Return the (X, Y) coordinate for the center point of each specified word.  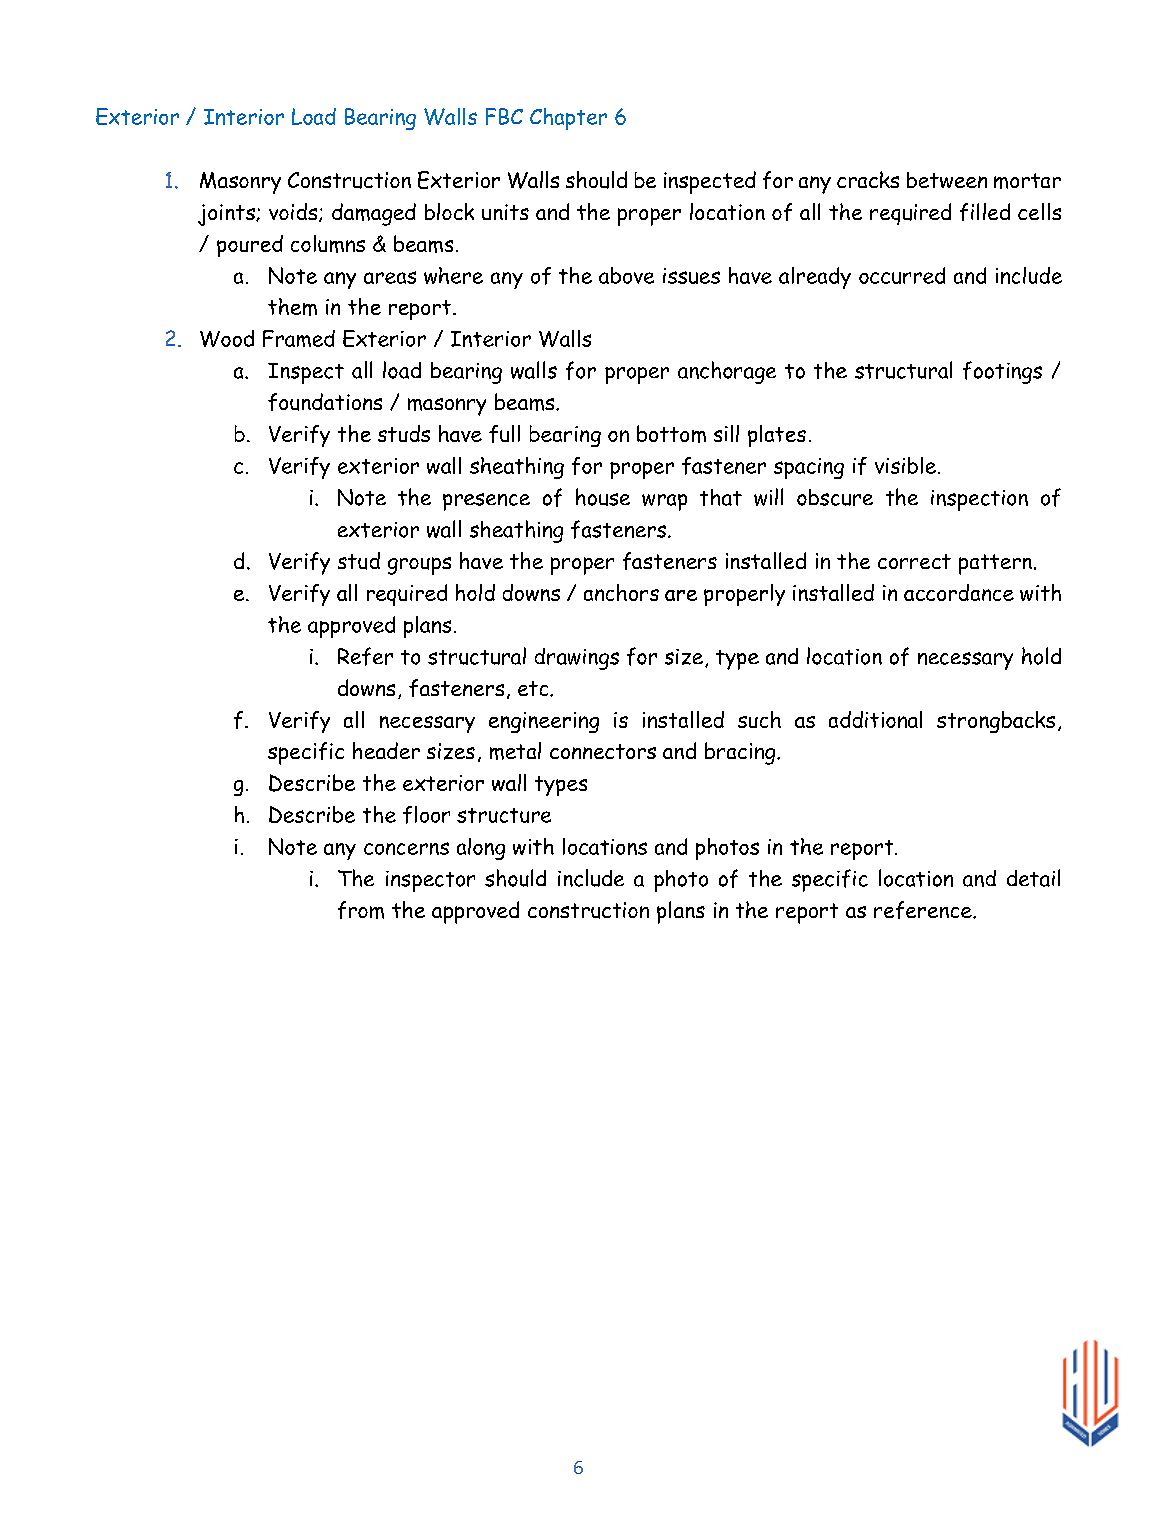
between (947, 180)
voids (294, 212)
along (481, 849)
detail (1033, 878)
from (361, 910)
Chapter (568, 119)
